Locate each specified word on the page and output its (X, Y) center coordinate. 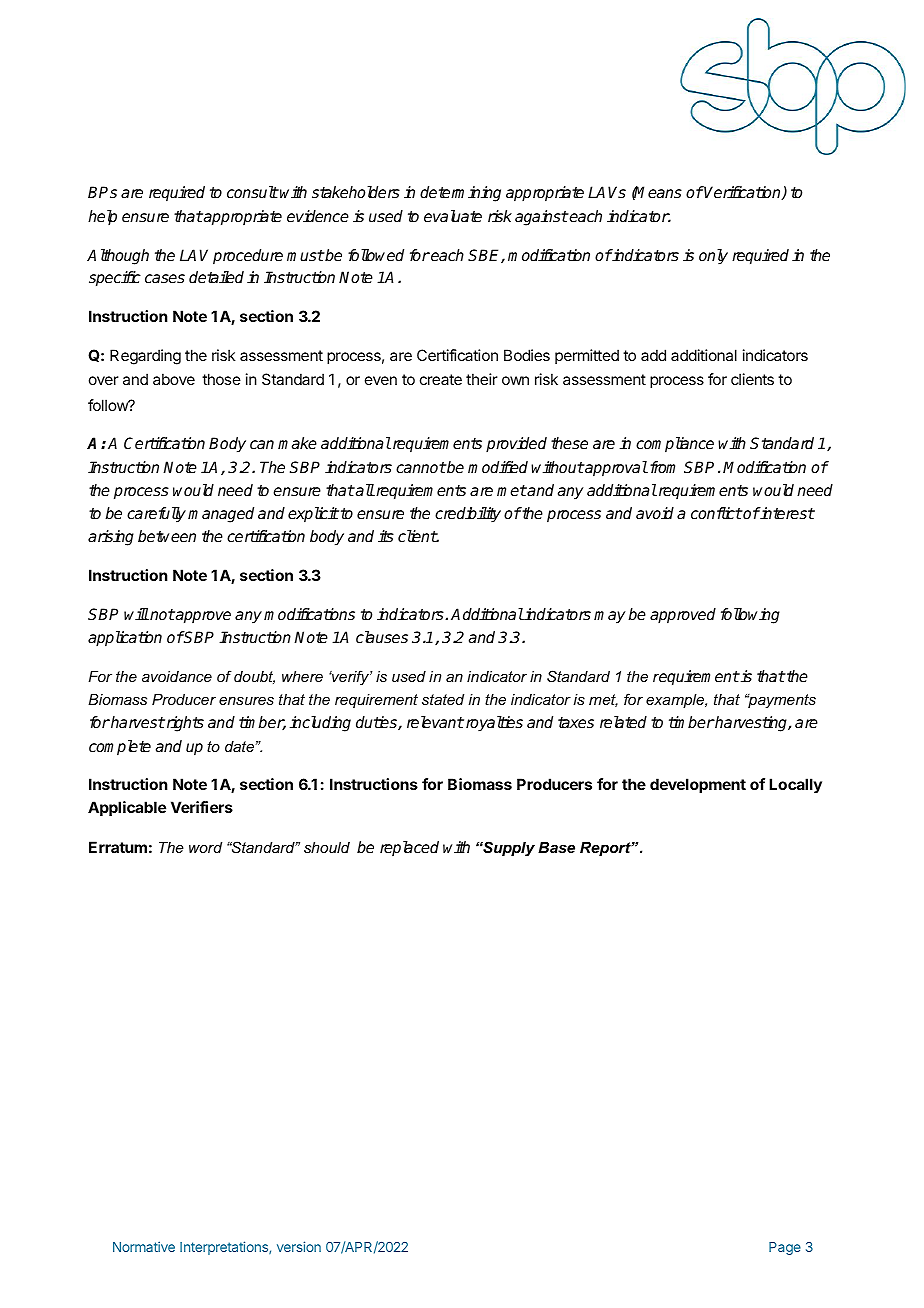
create (441, 379)
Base (556, 847)
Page (785, 1248)
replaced (409, 848)
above (174, 379)
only (713, 257)
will (136, 614)
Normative (144, 1246)
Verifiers (202, 807)
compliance (675, 445)
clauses (382, 637)
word (205, 847)
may (610, 617)
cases (165, 279)
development (698, 785)
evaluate (453, 216)
